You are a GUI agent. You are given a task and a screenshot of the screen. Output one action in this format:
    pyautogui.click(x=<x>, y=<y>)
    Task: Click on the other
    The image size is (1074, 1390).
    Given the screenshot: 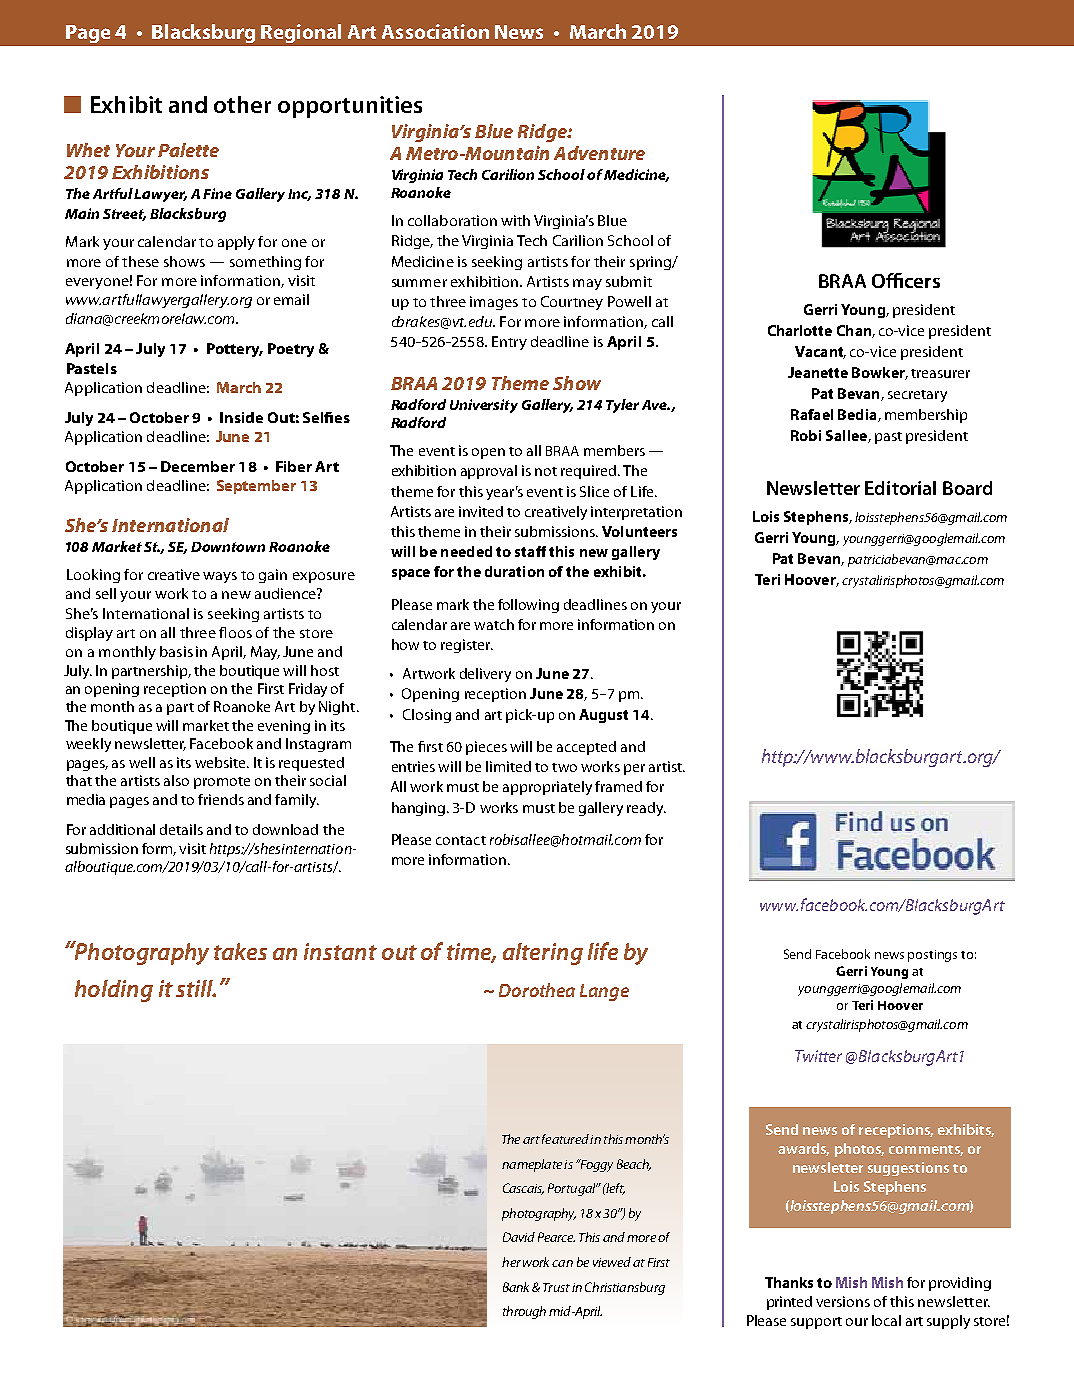 What is the action you would take?
    pyautogui.click(x=242, y=104)
